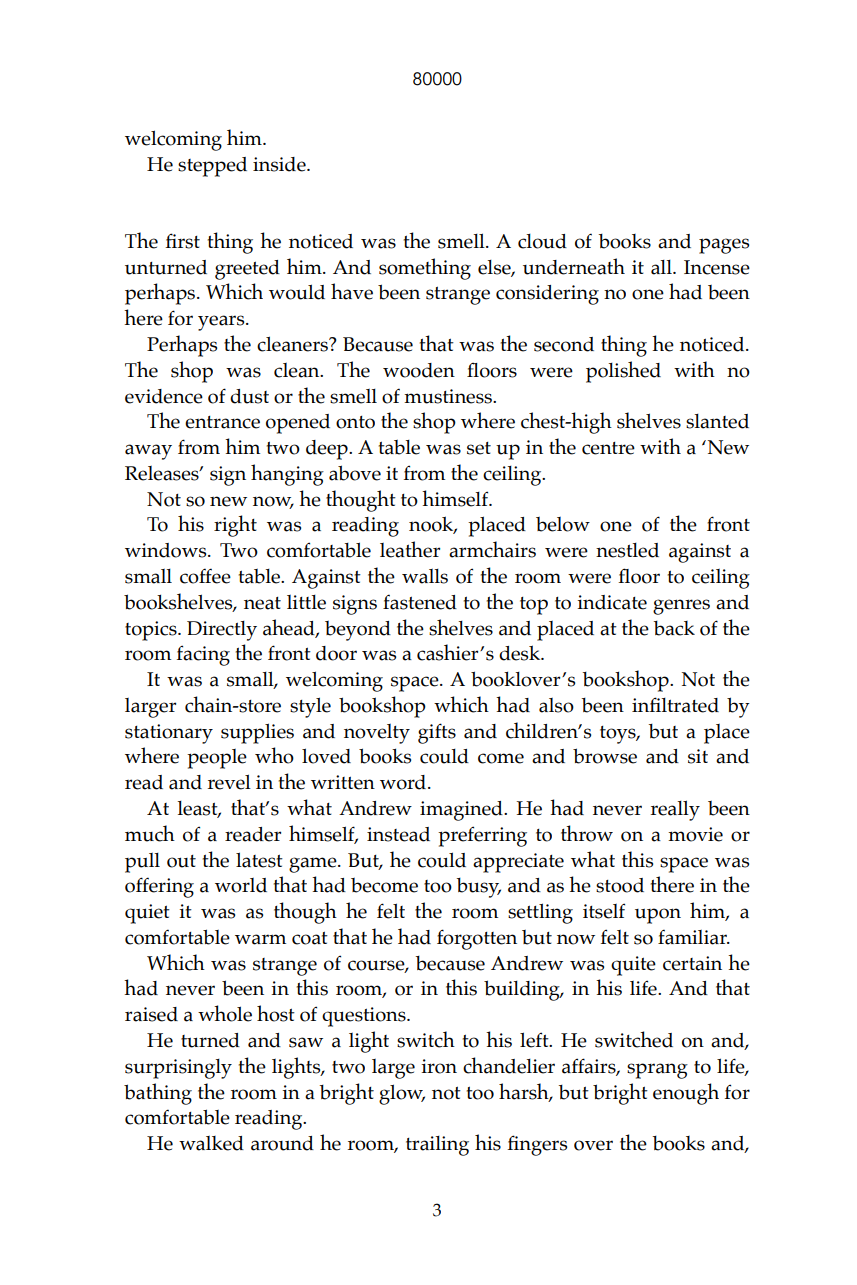 This screenshot has height=1285, width=857. What do you see at coordinates (410, 549) in the screenshot?
I see `leather` at bounding box center [410, 549].
